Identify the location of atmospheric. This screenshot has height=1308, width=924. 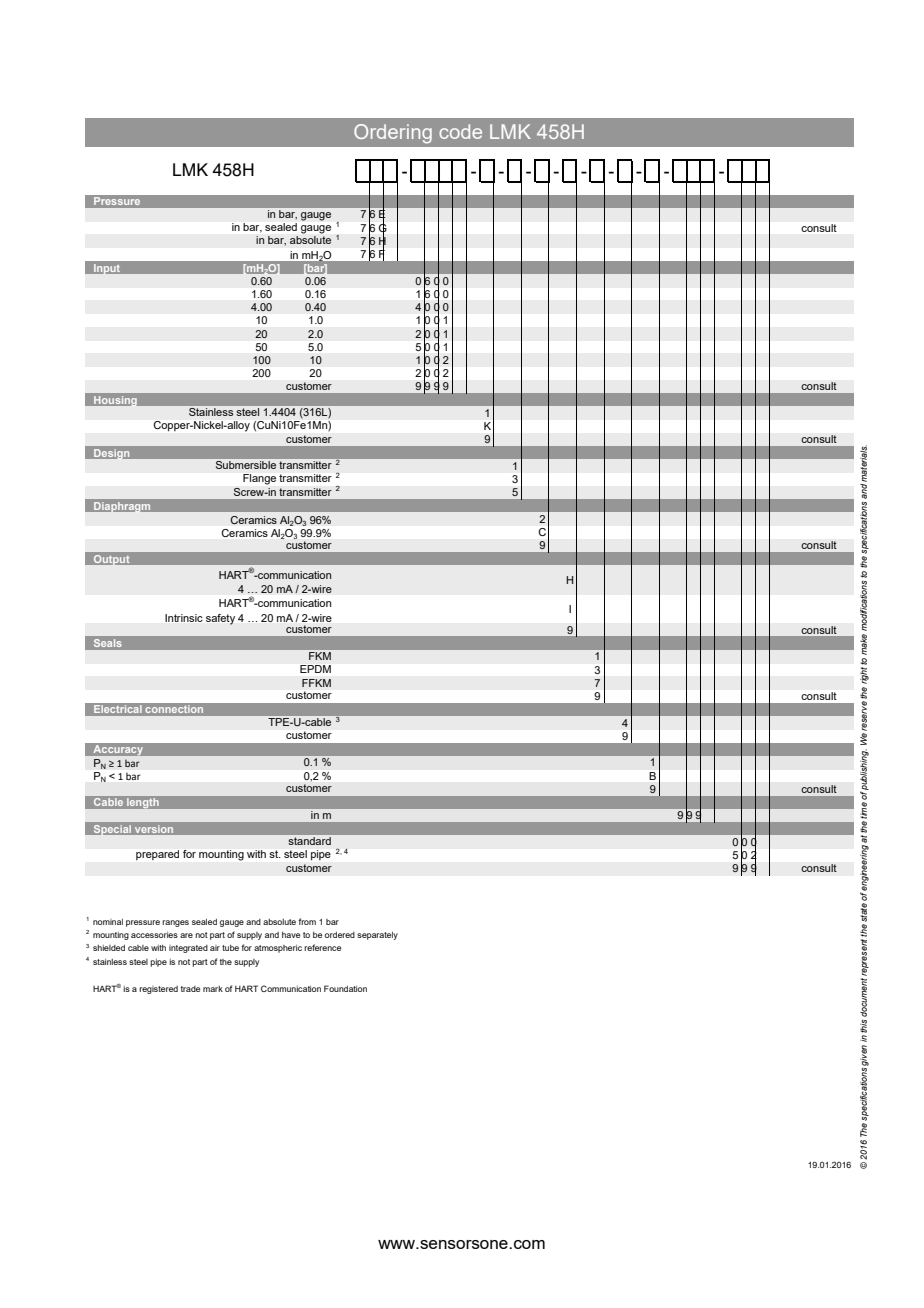
(278, 949).
